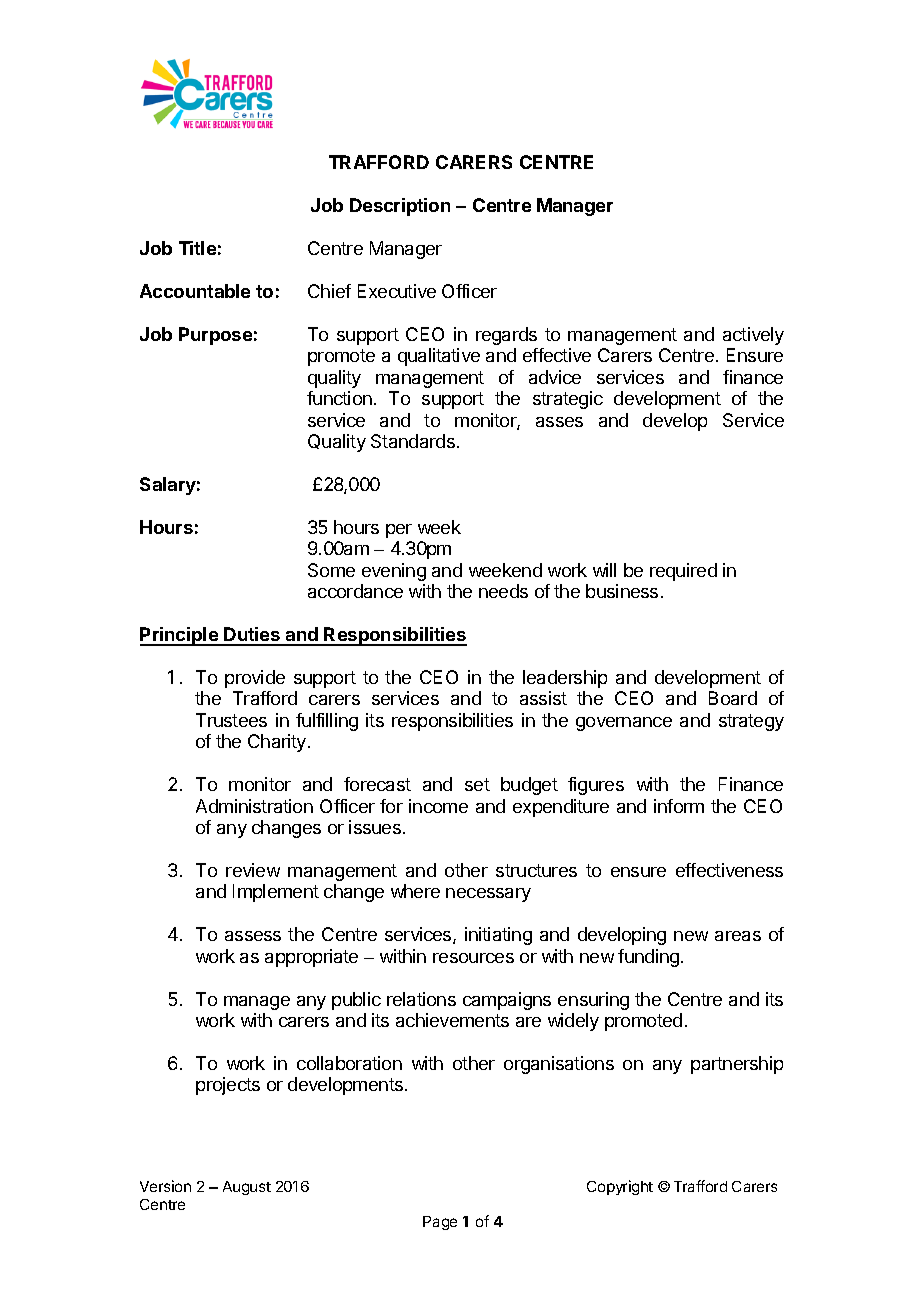 The image size is (924, 1308). I want to click on August, so click(247, 1188).
